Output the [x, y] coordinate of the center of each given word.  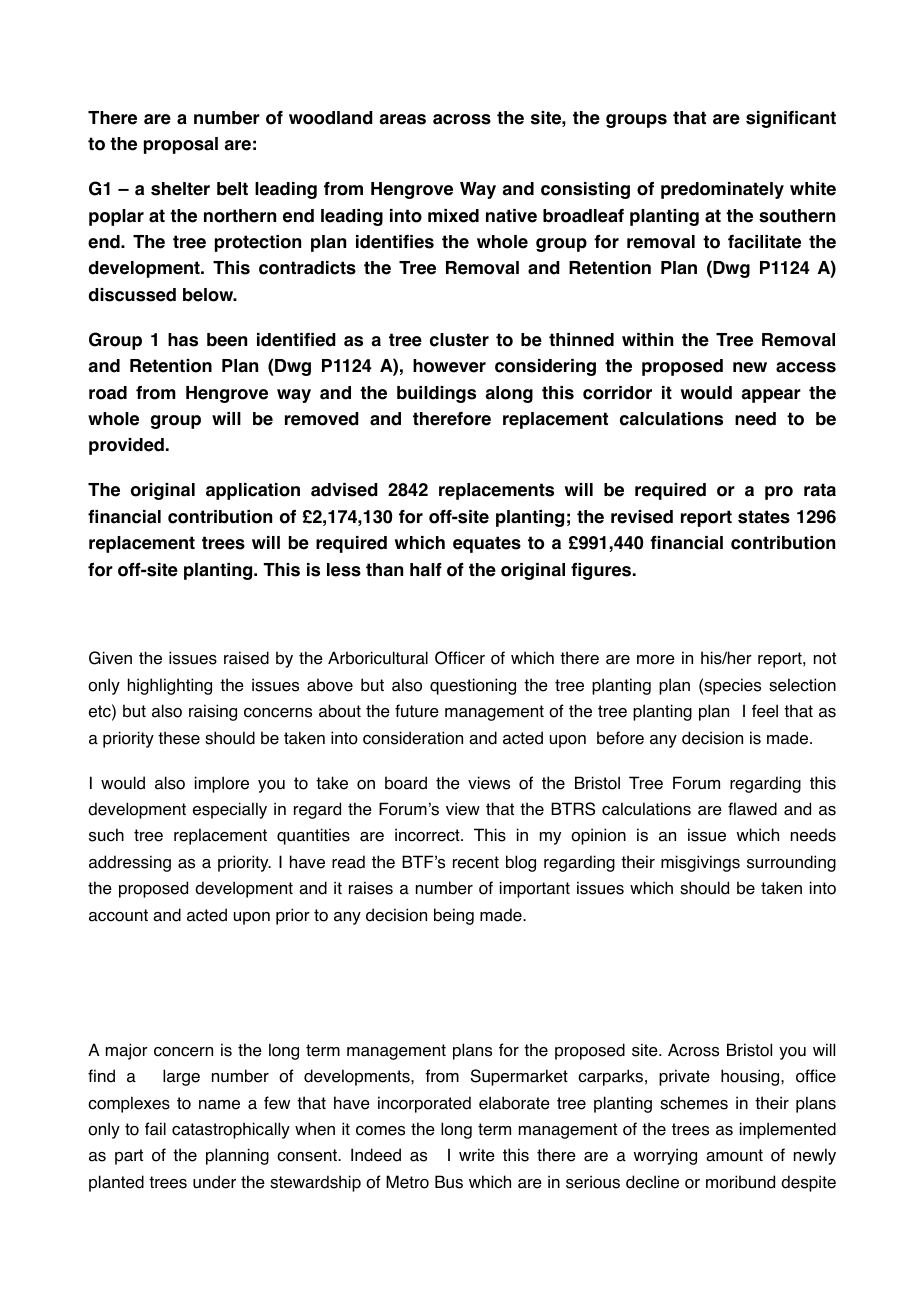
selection [802, 685]
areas [402, 119]
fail [155, 1129]
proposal [181, 145]
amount [734, 1155]
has [183, 340]
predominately [722, 190]
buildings [436, 394]
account [118, 915]
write [477, 1155]
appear [771, 396]
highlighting [170, 686]
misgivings [700, 863]
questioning [473, 686]
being [454, 916]
